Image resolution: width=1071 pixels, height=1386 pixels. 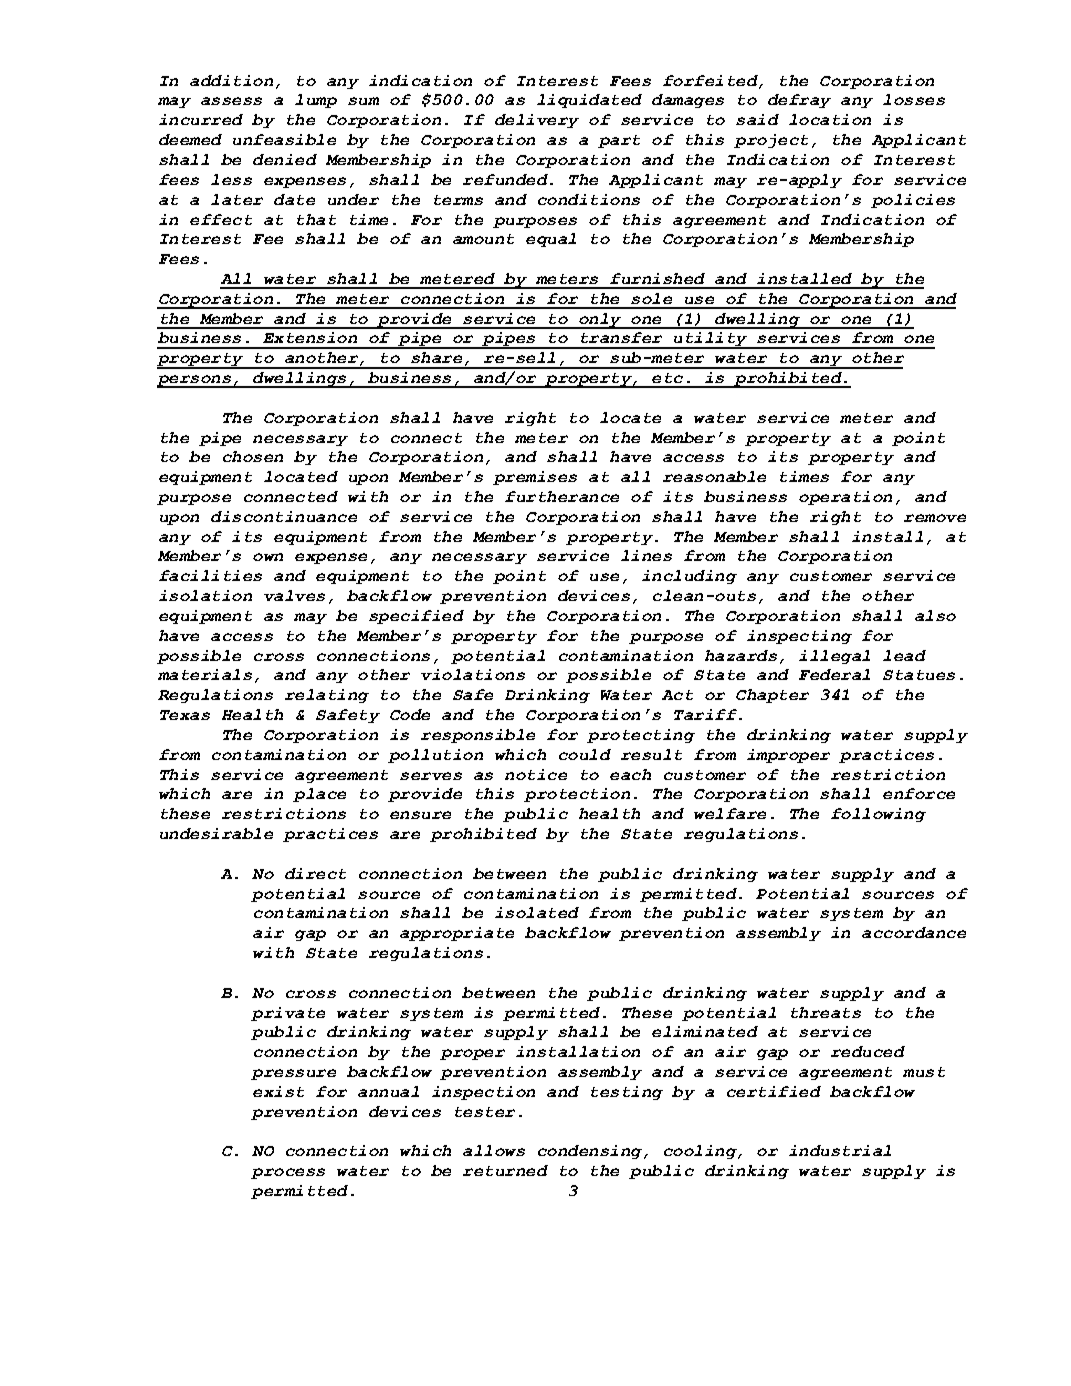 What do you see at coordinates (315, 873) in the screenshot?
I see `direct` at bounding box center [315, 873].
